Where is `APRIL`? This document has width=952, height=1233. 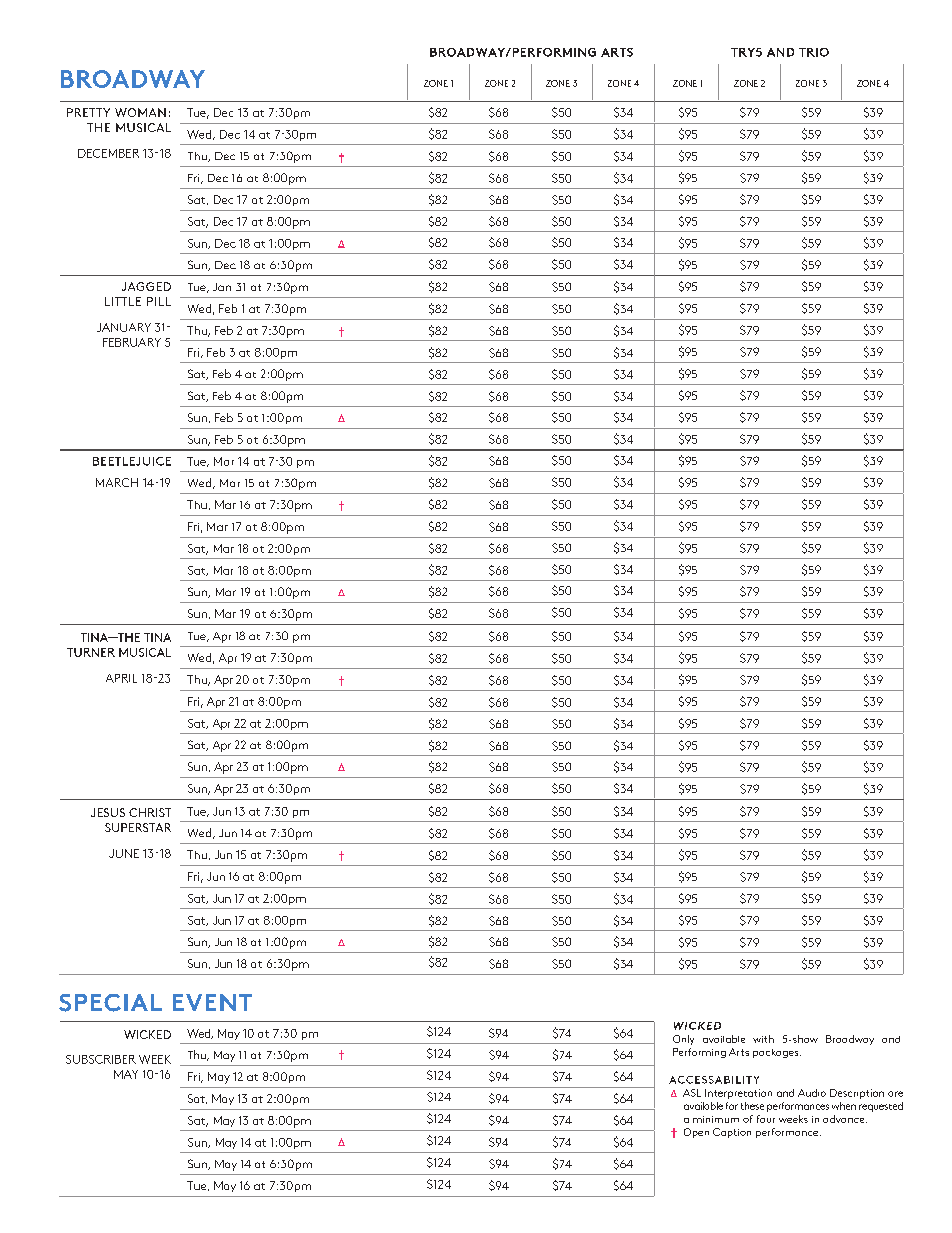
APRIL is located at coordinates (121, 678).
